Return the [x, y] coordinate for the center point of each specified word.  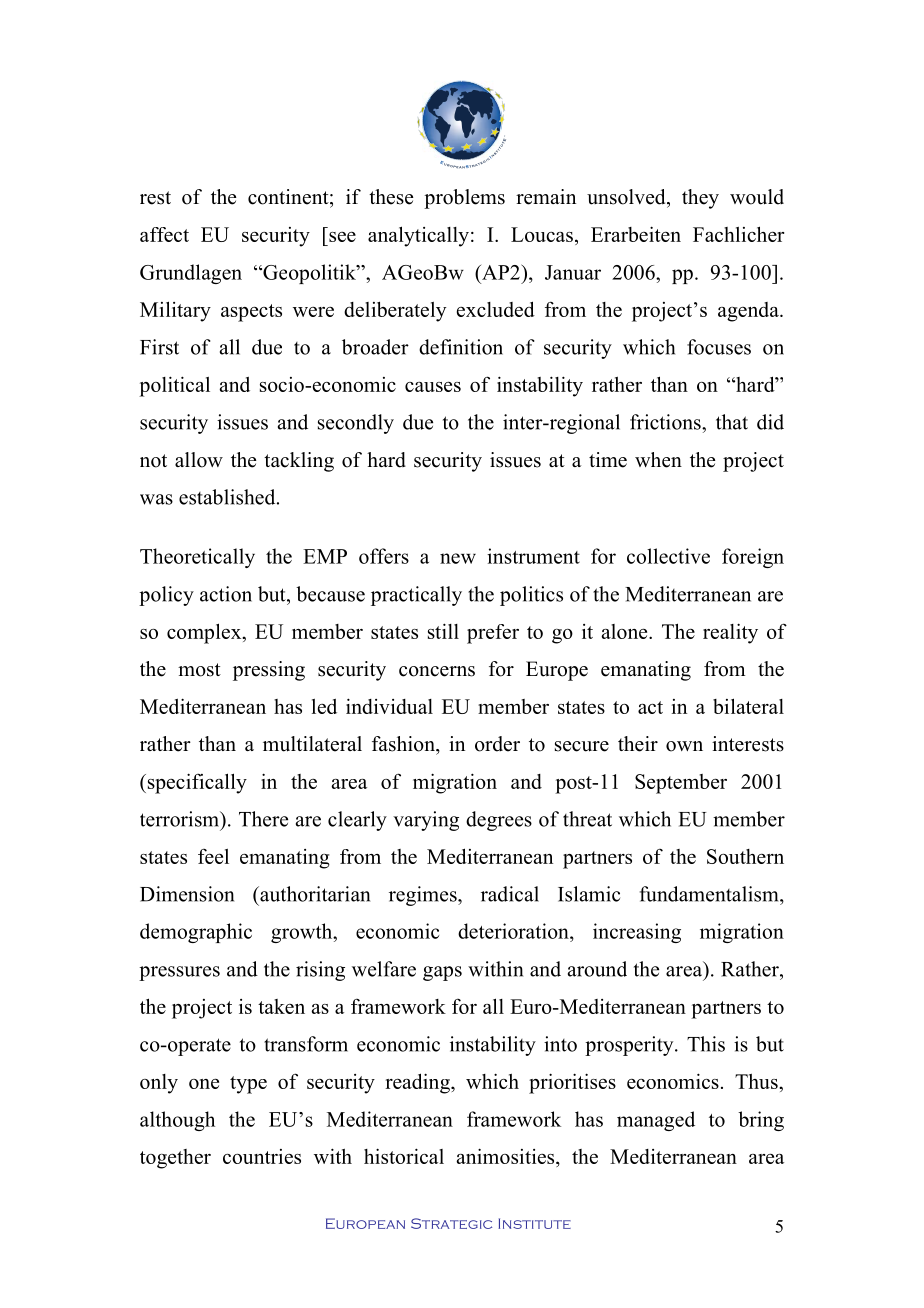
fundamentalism [710, 894]
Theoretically [197, 558]
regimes [424, 896]
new [458, 558]
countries [262, 1156]
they [700, 199]
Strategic [451, 1223]
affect [164, 234]
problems [464, 199]
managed [656, 1121]
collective [668, 556]
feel [213, 856]
